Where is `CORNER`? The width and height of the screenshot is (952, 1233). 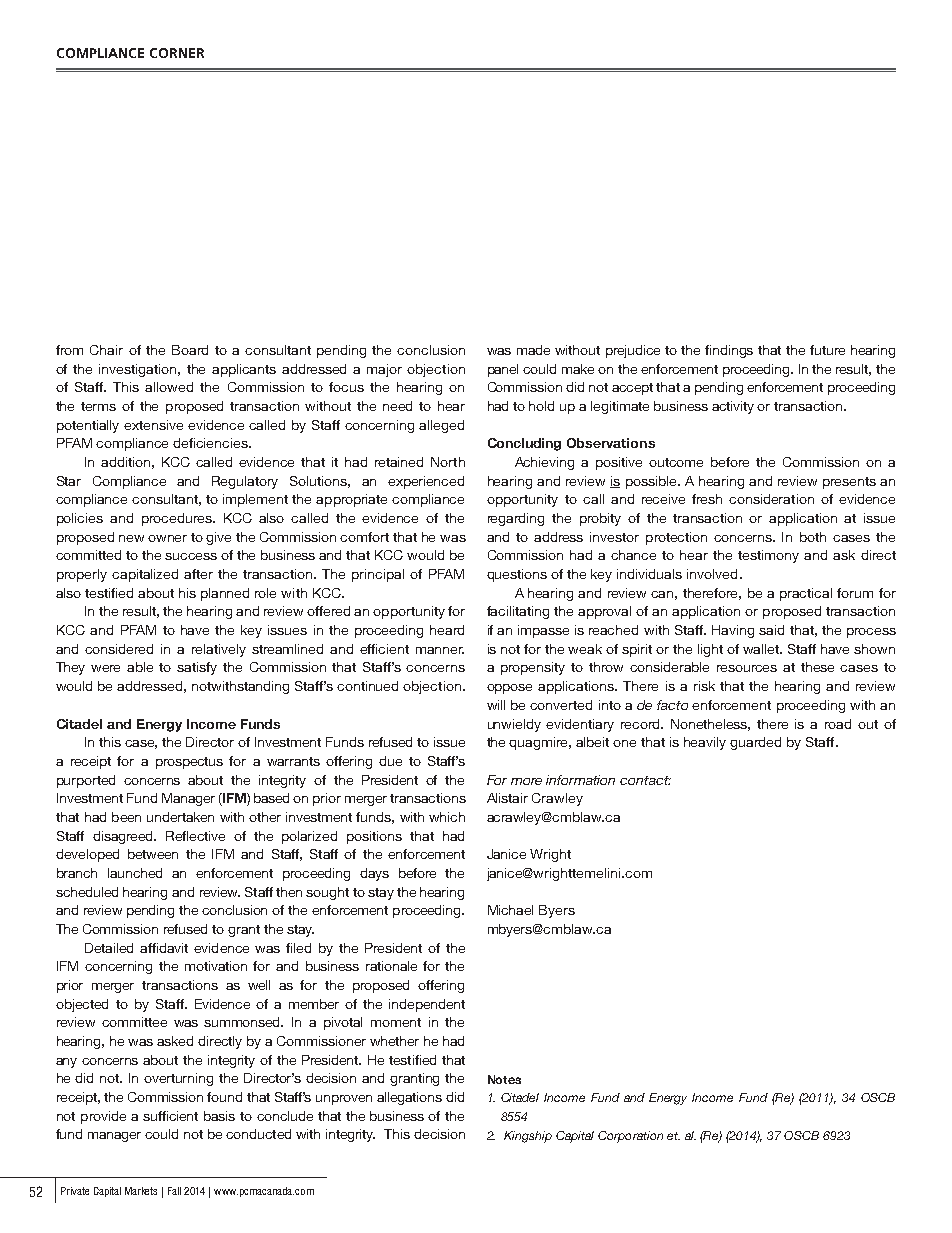
CORNER is located at coordinates (177, 53).
